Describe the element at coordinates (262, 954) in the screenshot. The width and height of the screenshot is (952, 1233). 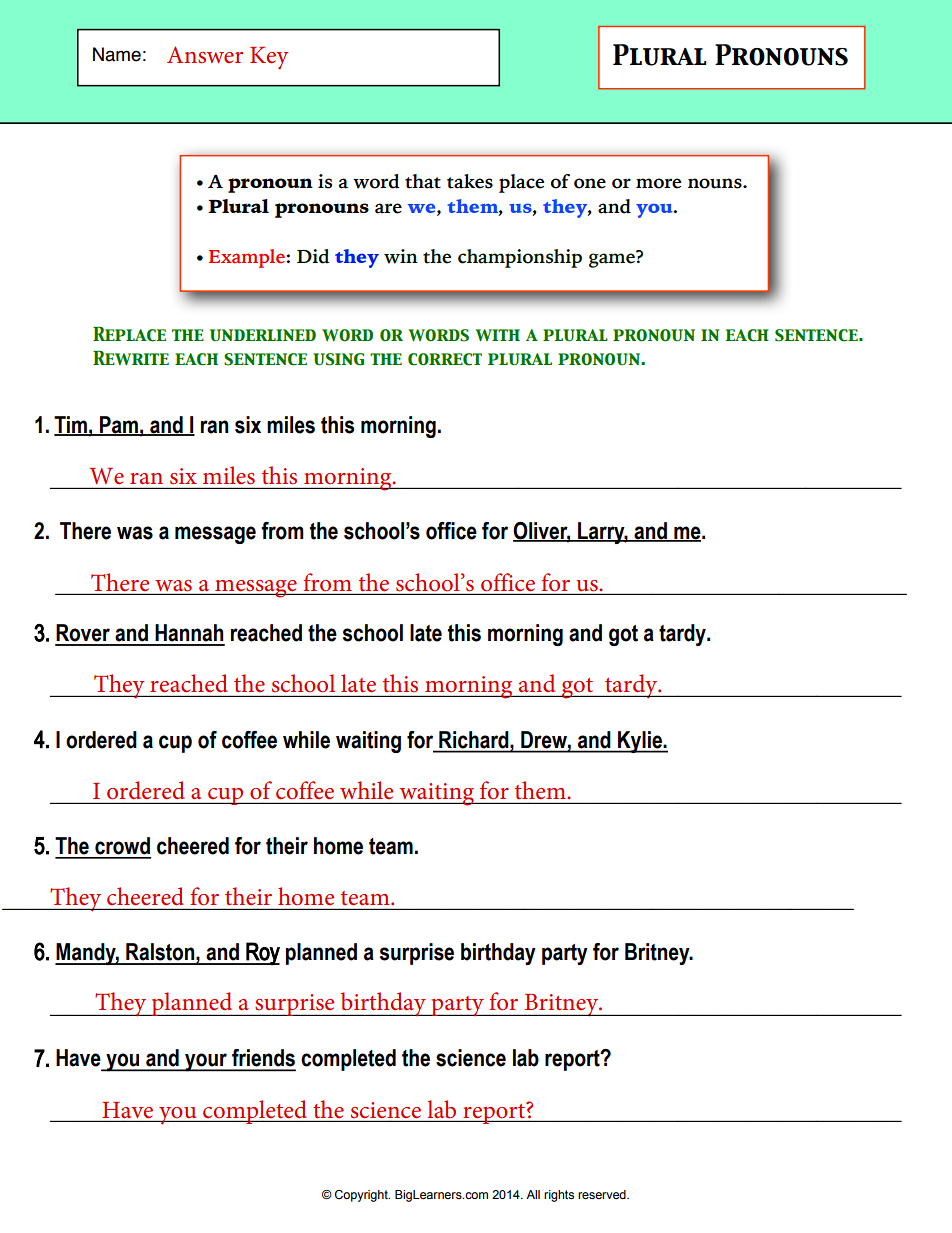
I see `Roy` at that location.
